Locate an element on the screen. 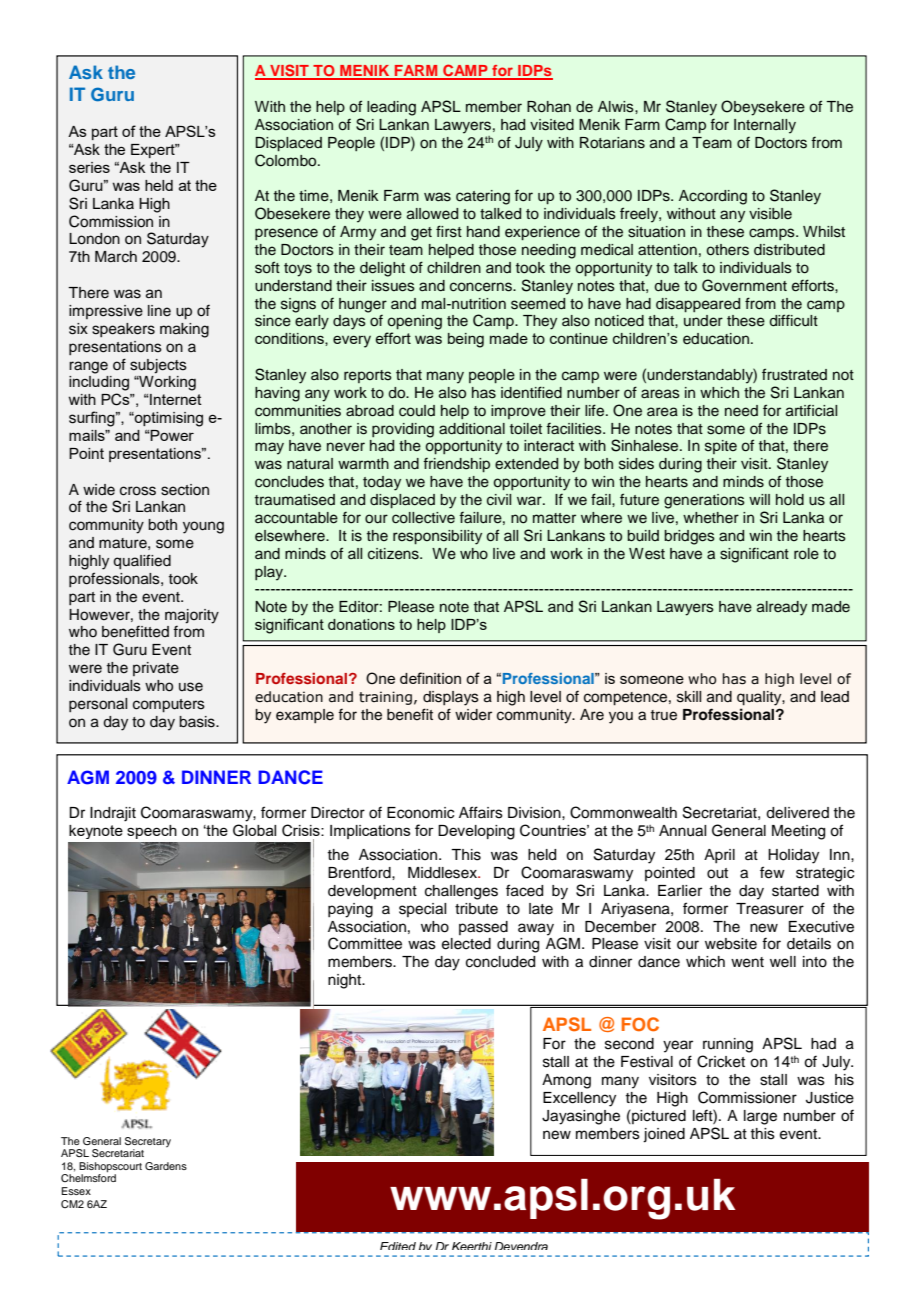 The height and width of the screenshot is (1308, 924). generations is located at coordinates (704, 501).
